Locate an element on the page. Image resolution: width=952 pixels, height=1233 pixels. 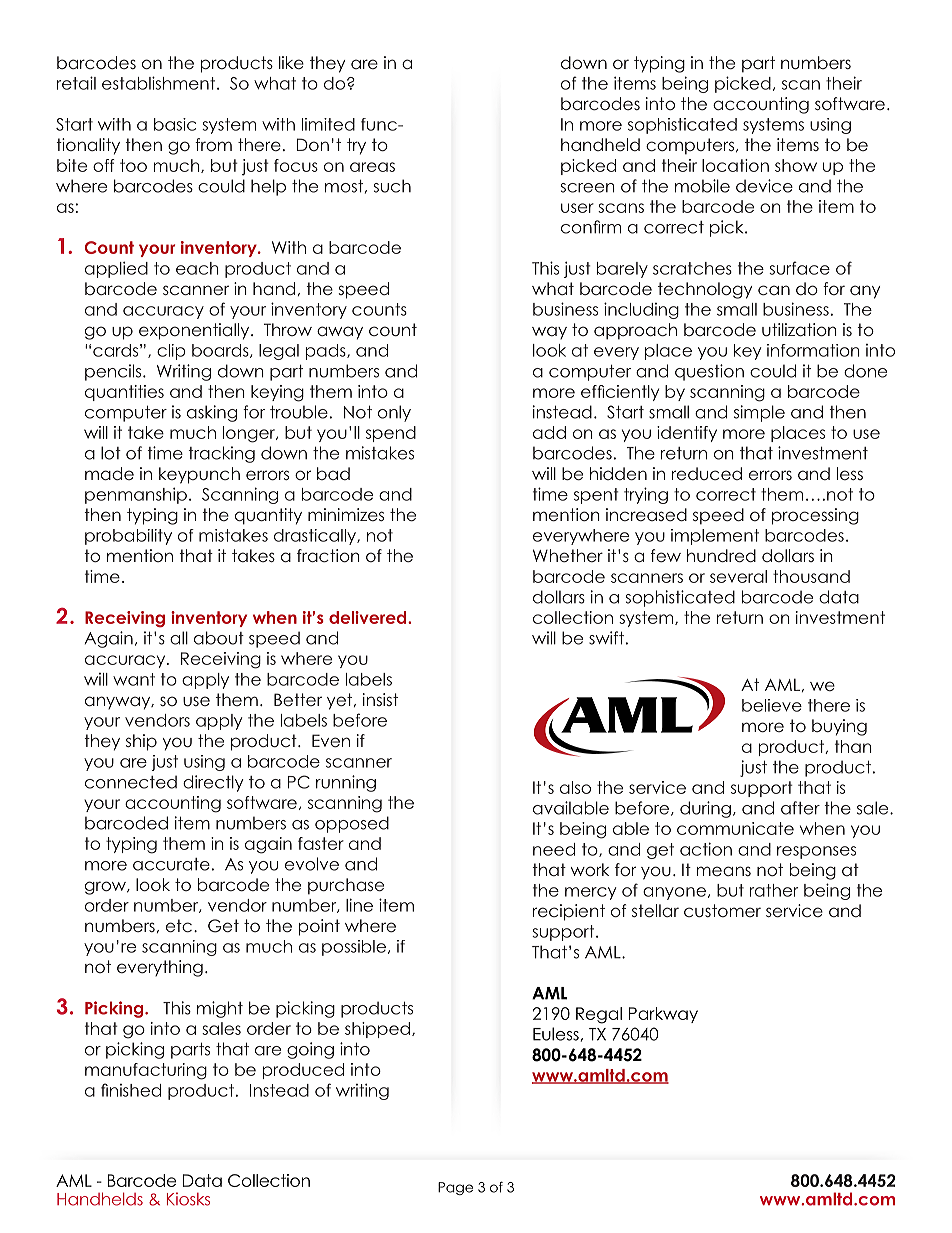
finished is located at coordinates (131, 1090).
